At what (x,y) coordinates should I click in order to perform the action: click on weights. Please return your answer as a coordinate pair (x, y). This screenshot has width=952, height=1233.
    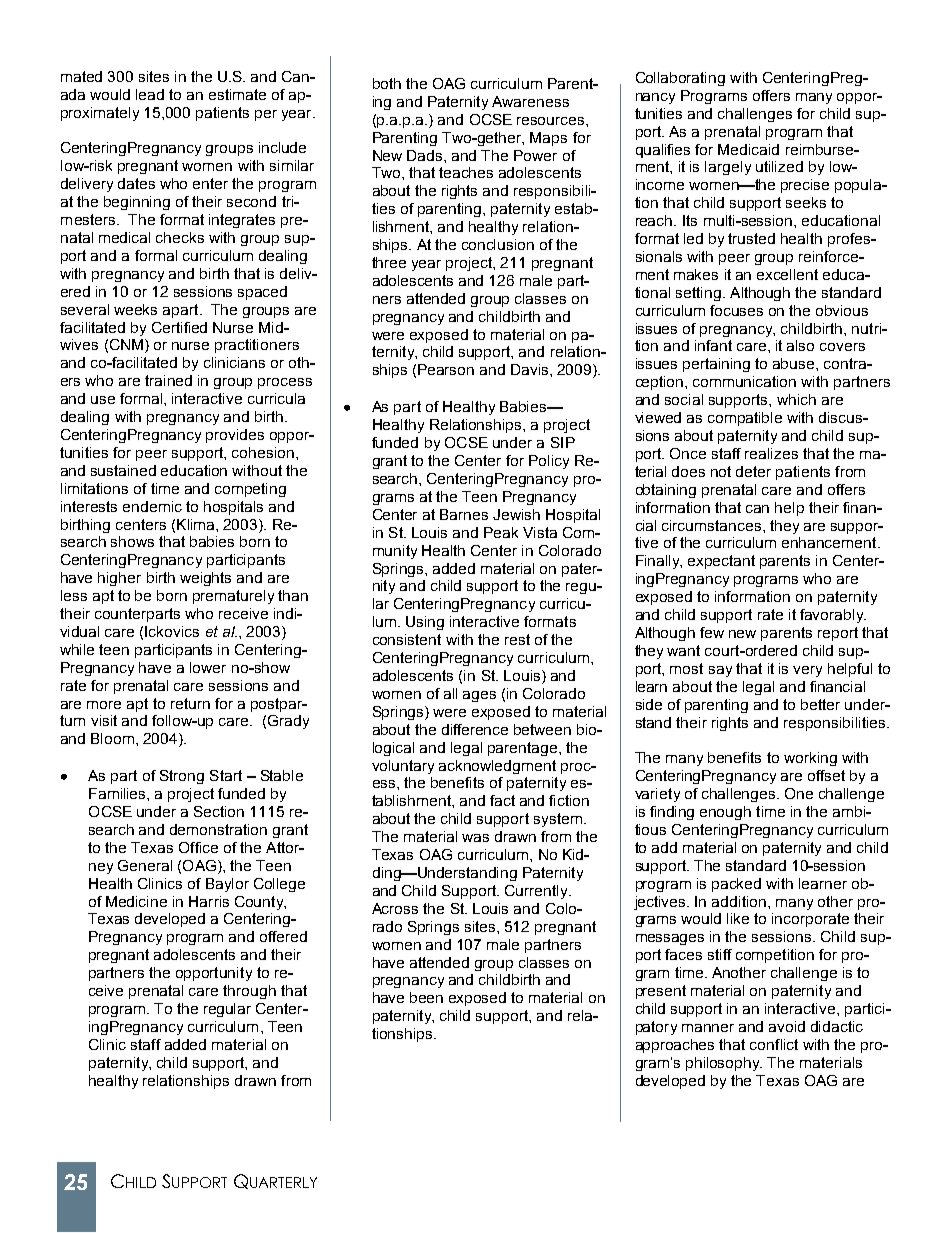
    Looking at the image, I should click on (205, 579).
